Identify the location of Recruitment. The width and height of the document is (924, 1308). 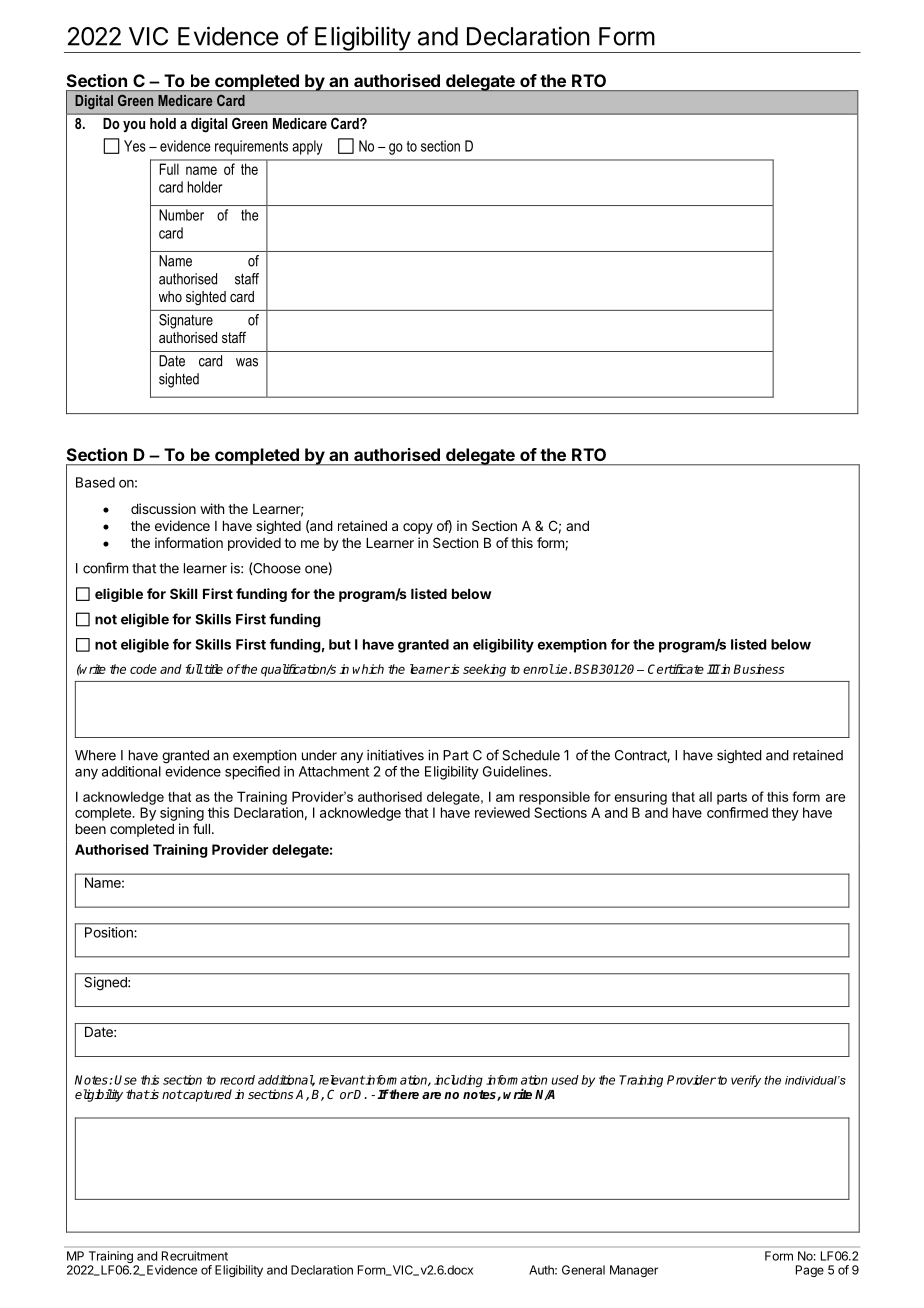
(195, 1256).
